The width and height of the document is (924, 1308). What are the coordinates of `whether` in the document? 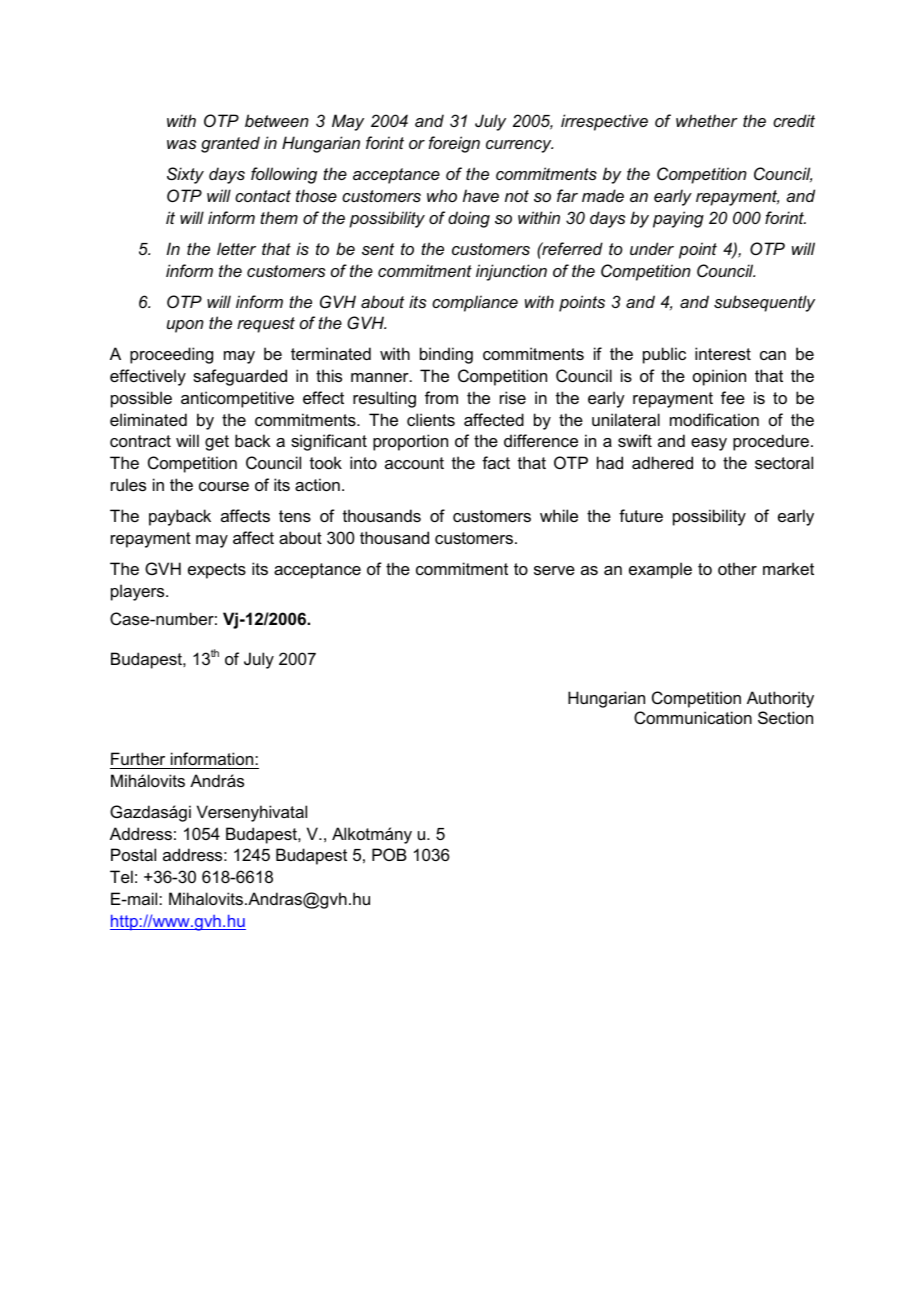 It's located at (707, 120).
